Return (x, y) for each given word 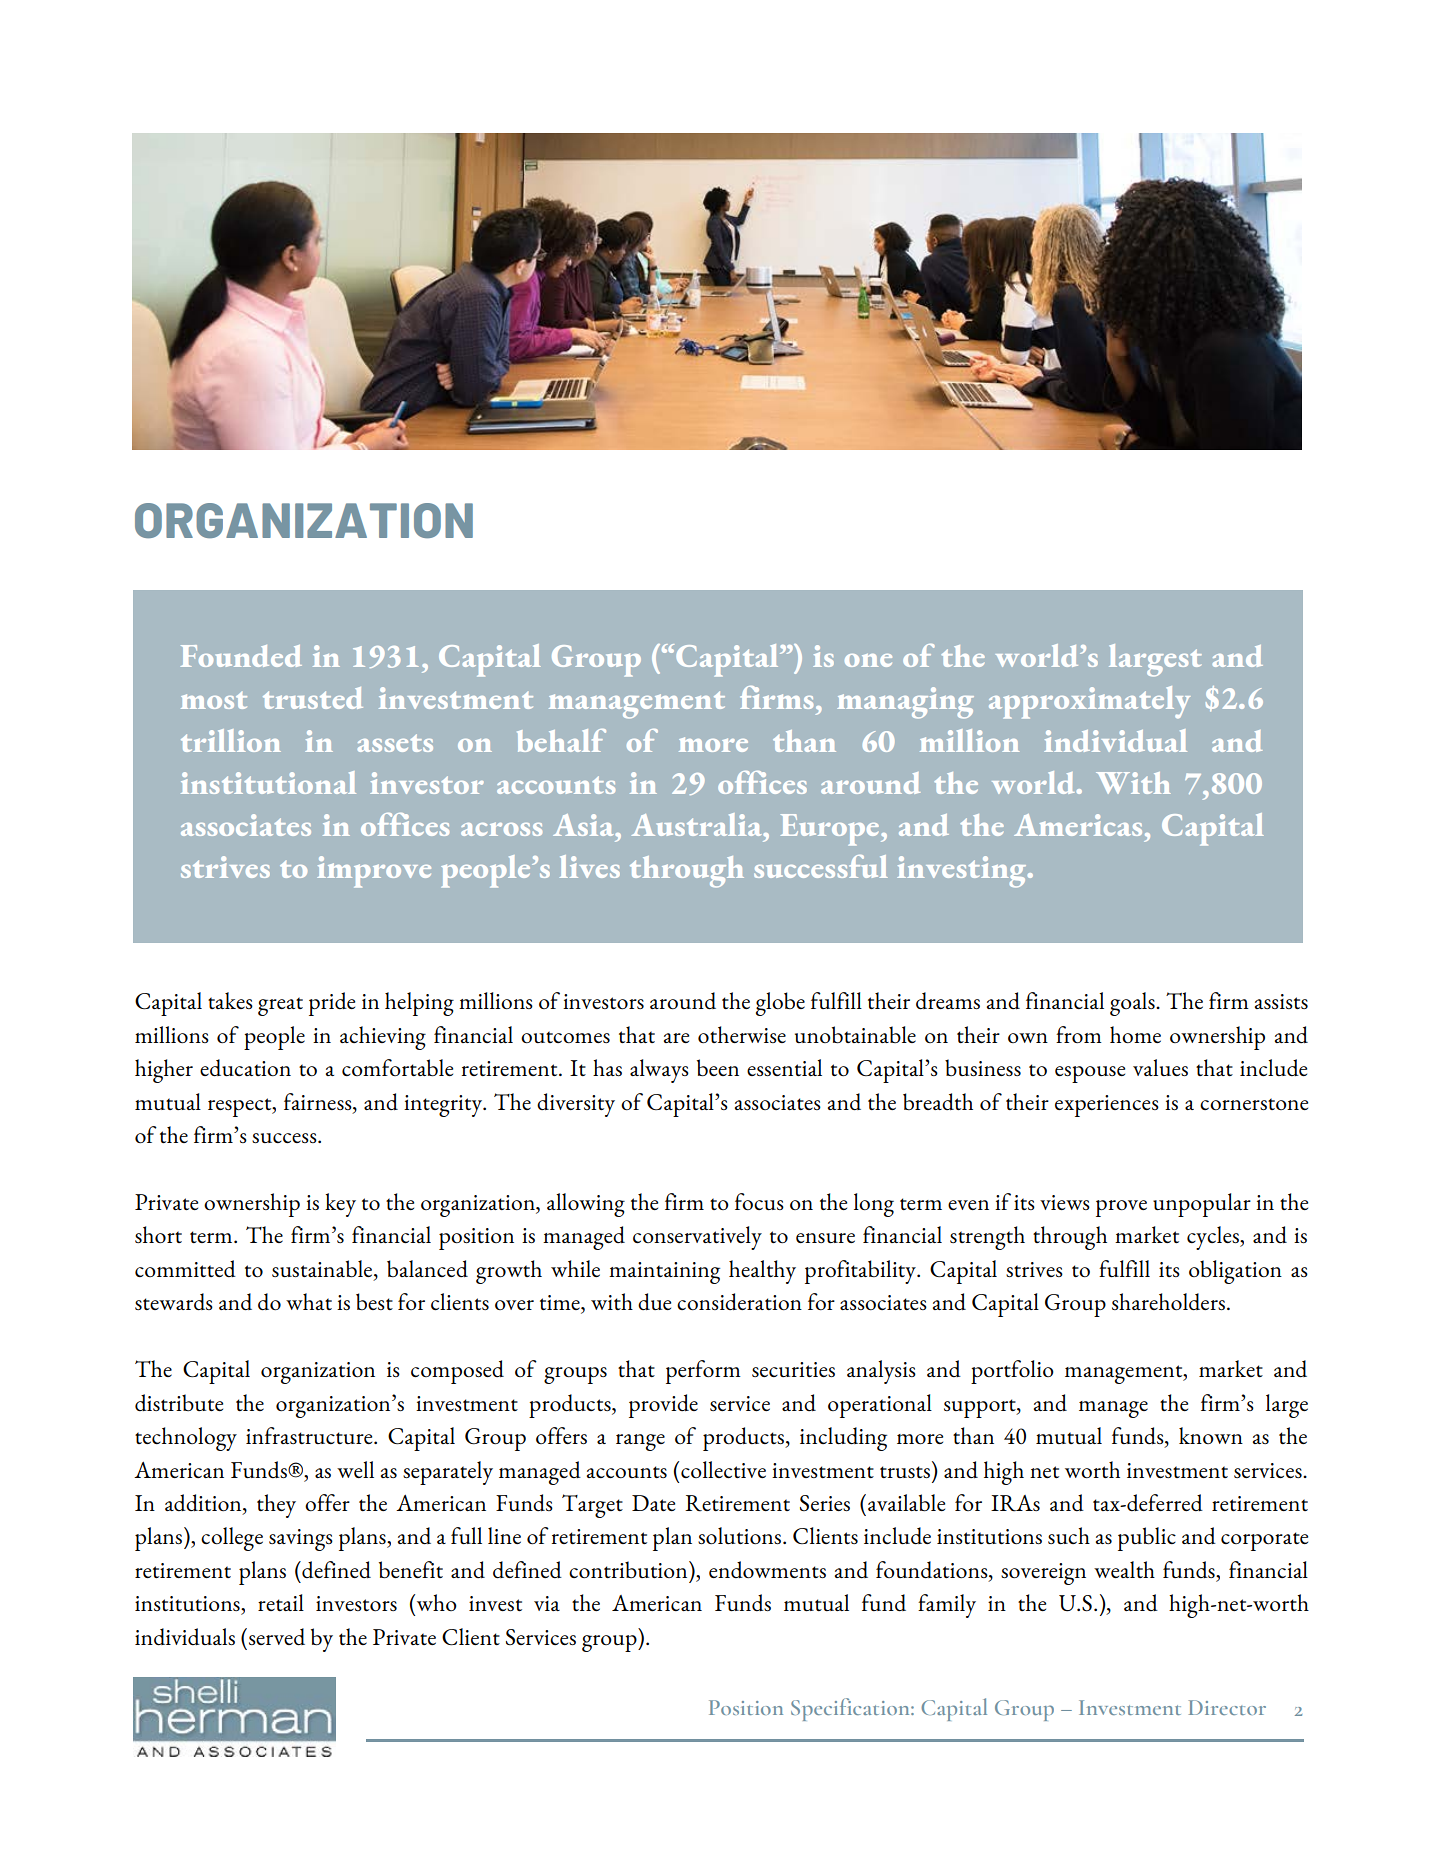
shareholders (1168, 1302)
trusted (313, 698)
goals (1133, 1004)
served (277, 1637)
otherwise (742, 1034)
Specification (851, 1709)
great (280, 1006)
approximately (1089, 702)
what (309, 1301)
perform (703, 1372)
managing (905, 703)
